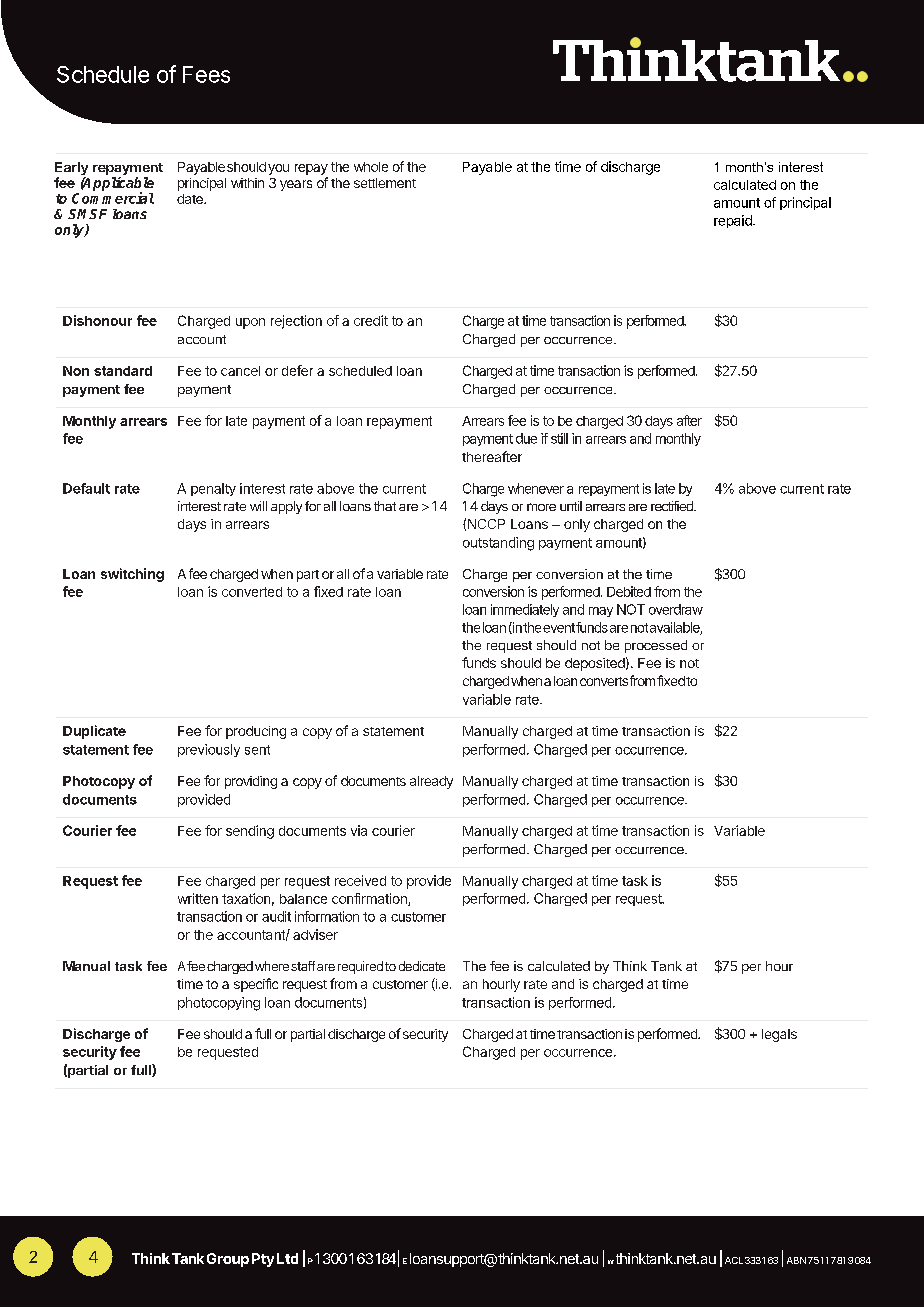 Image resolution: width=924 pixels, height=1307 pixels. Describe the element at coordinates (287, 1258) in the document. I see `Ltd` at that location.
